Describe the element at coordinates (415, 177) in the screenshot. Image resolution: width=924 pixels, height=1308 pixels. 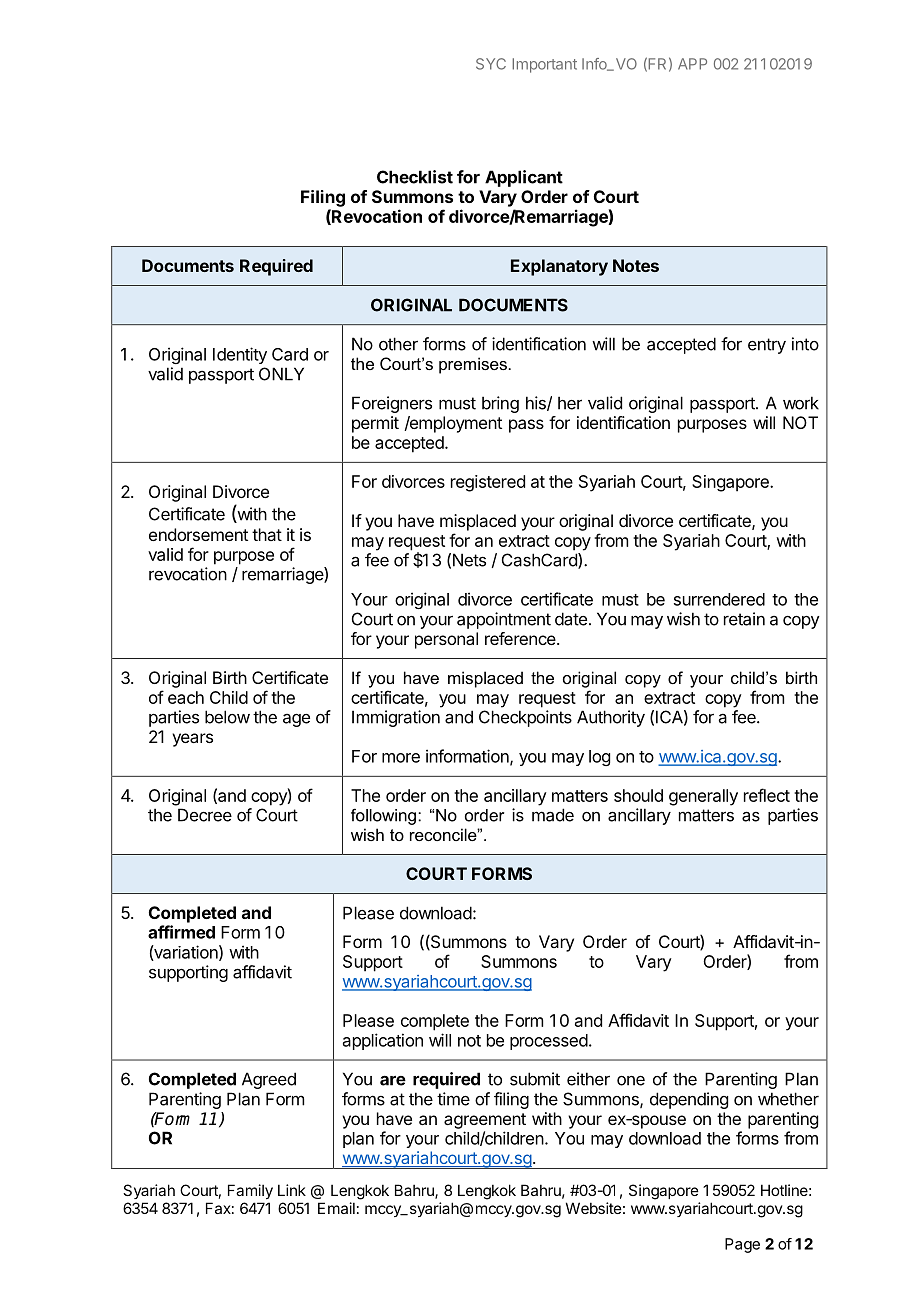
I see `Checklist` at that location.
